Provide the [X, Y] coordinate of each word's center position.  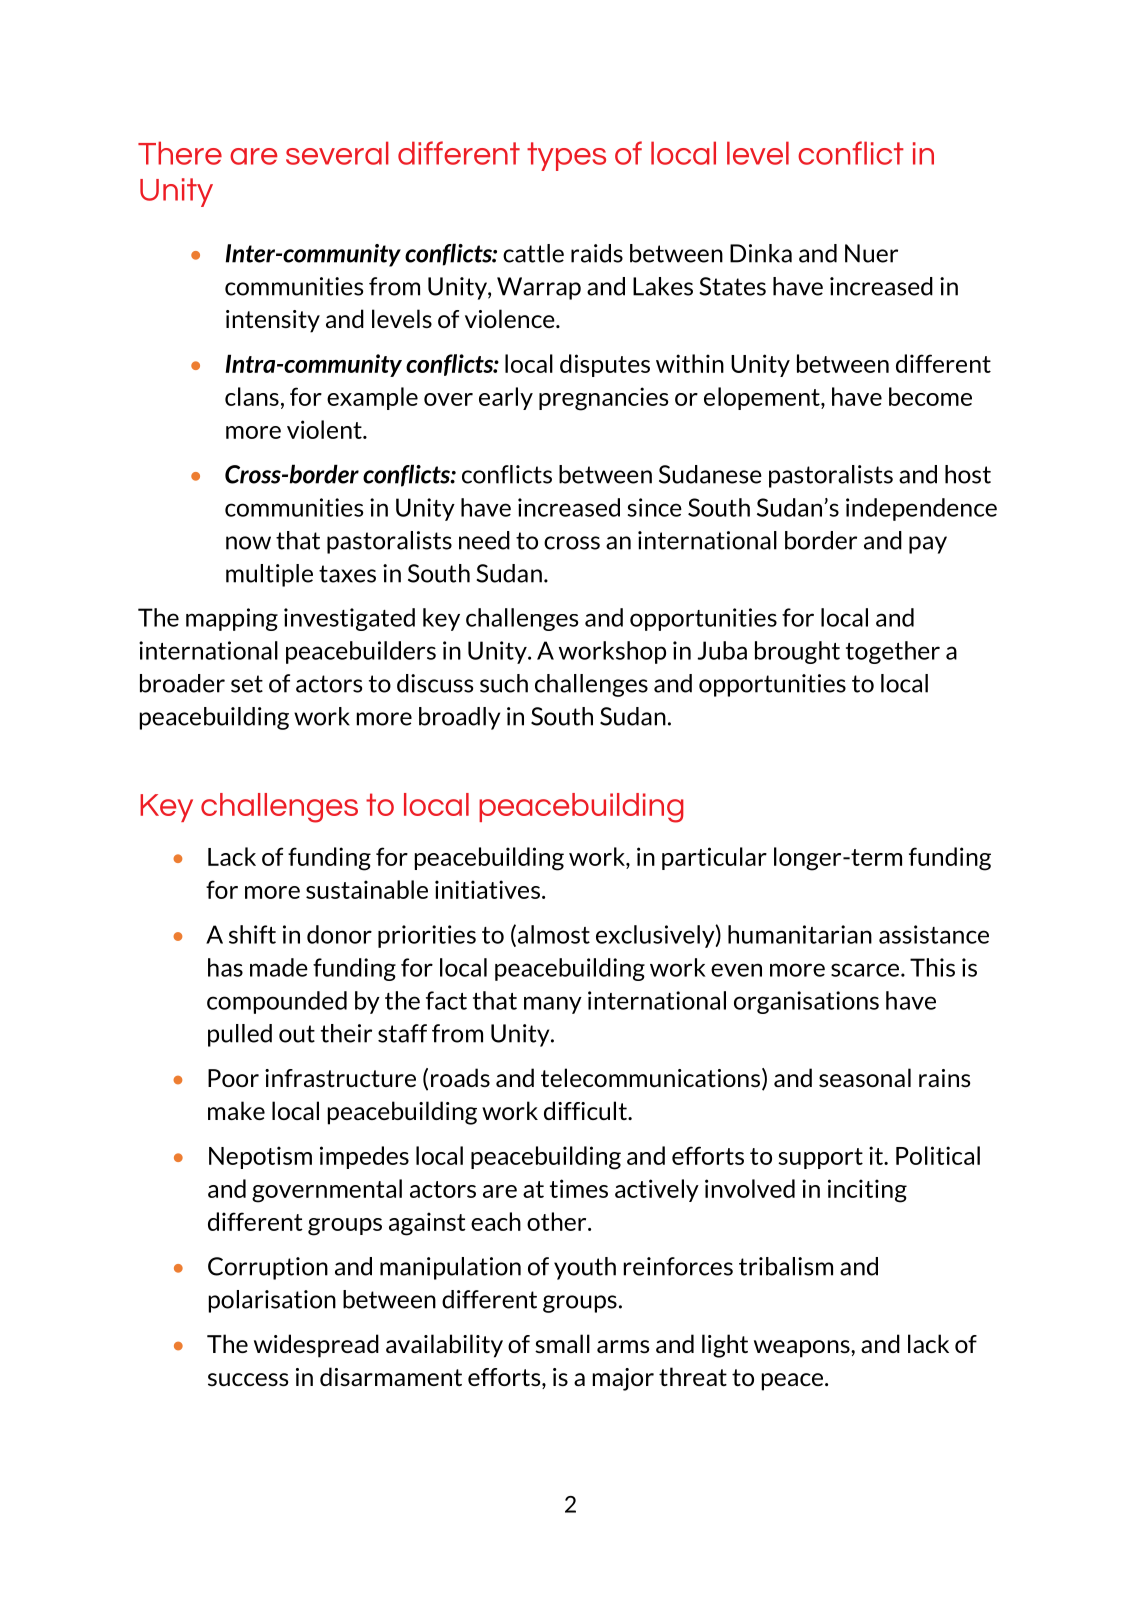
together [893, 652]
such [504, 683]
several [337, 153]
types [566, 156]
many [553, 1005]
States [733, 286]
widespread [316, 1346]
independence [921, 509]
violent [325, 429]
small [562, 1343]
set [247, 684]
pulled [240, 1035]
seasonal [865, 1077]
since [655, 507]
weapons [803, 1349]
